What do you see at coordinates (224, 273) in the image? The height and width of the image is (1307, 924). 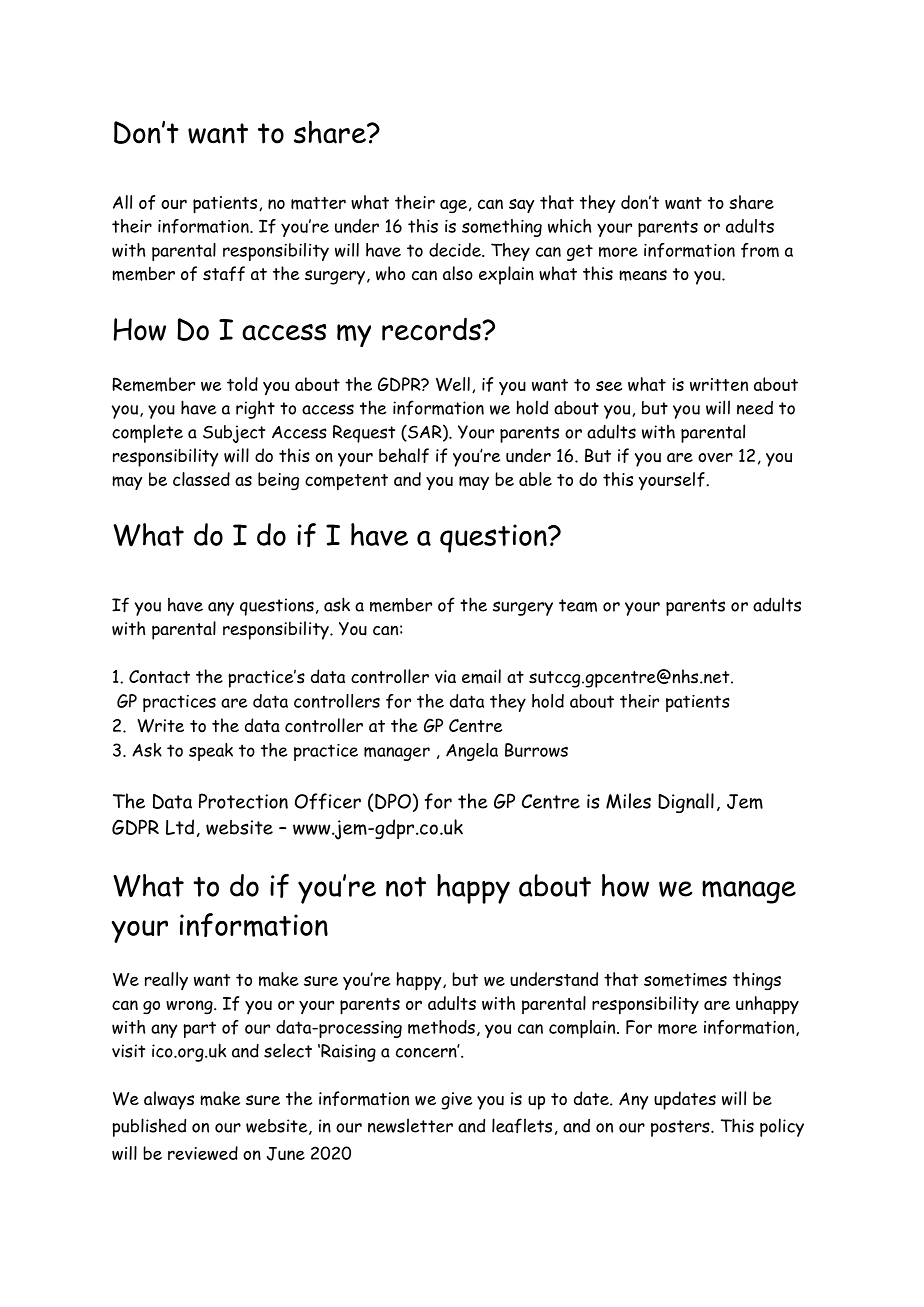 I see `staff` at bounding box center [224, 273].
